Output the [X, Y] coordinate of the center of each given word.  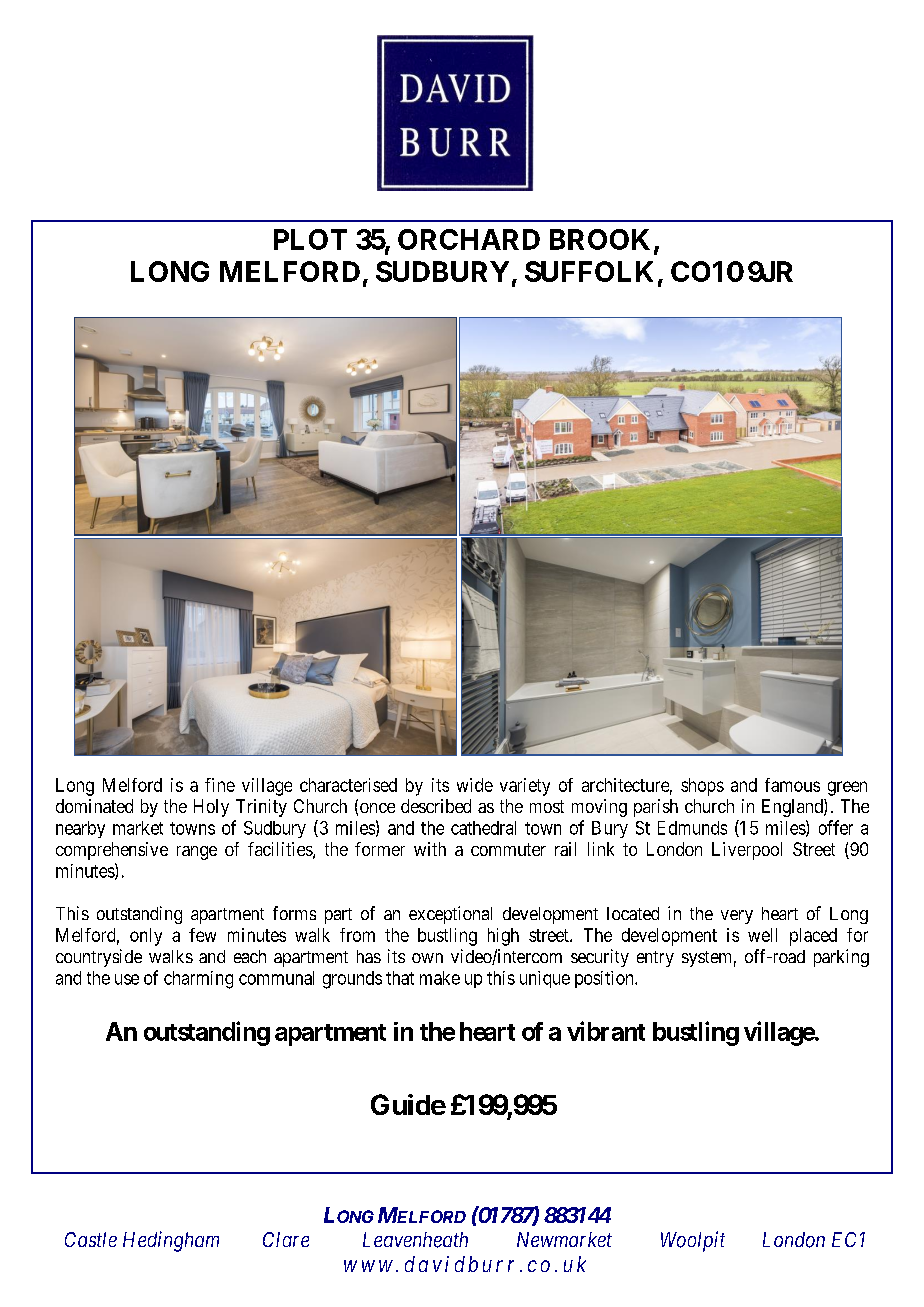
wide [475, 785]
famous [792, 785]
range [197, 853]
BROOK [600, 239]
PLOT [310, 239]
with [430, 849]
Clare [286, 1239]
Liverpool [747, 851]
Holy [211, 808]
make [440, 978]
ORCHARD [469, 239]
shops [702, 787]
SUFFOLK [589, 271]
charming [198, 980]
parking [841, 958]
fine [220, 785]
